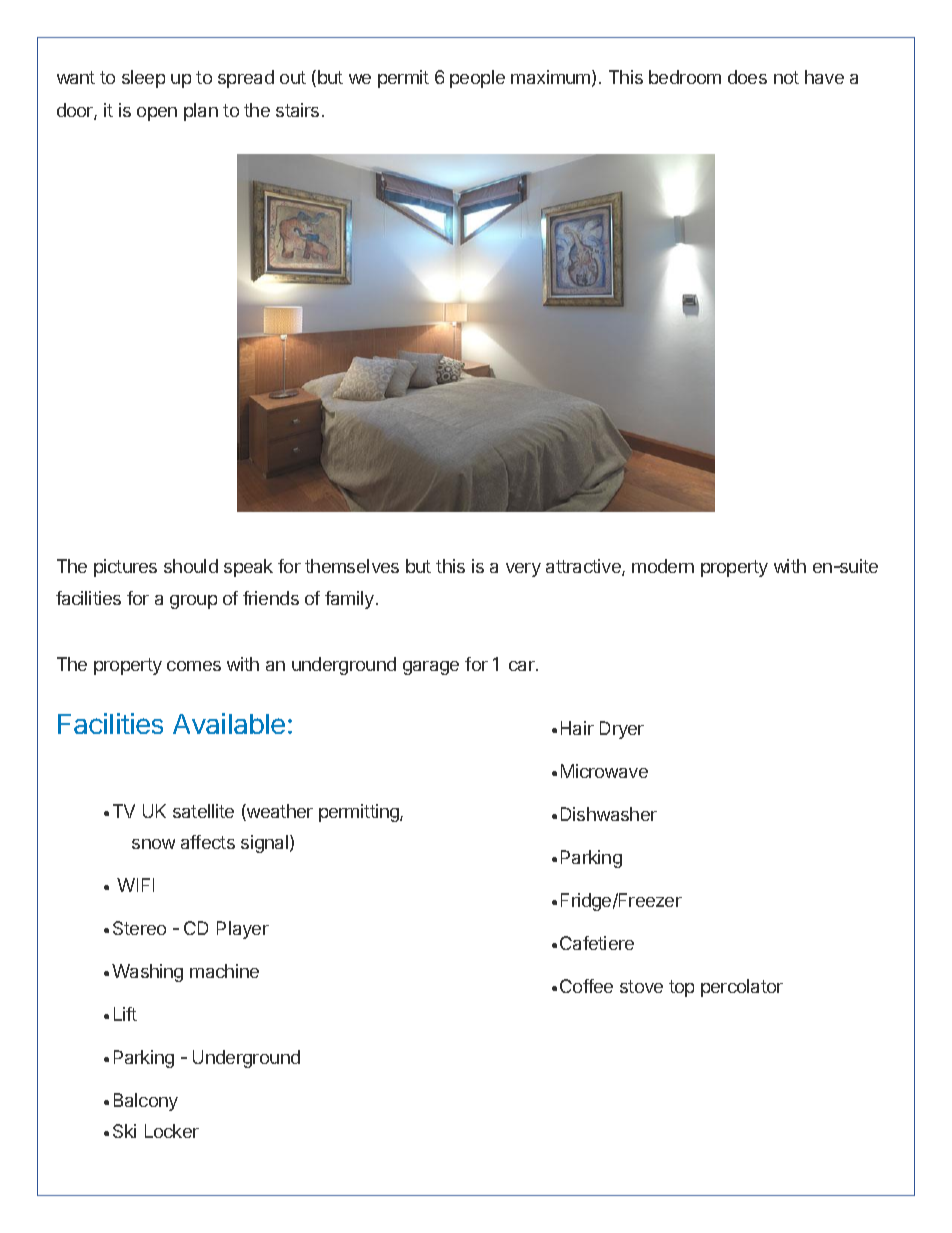 The height and width of the screenshot is (1233, 952). I want to click on open, so click(157, 114).
